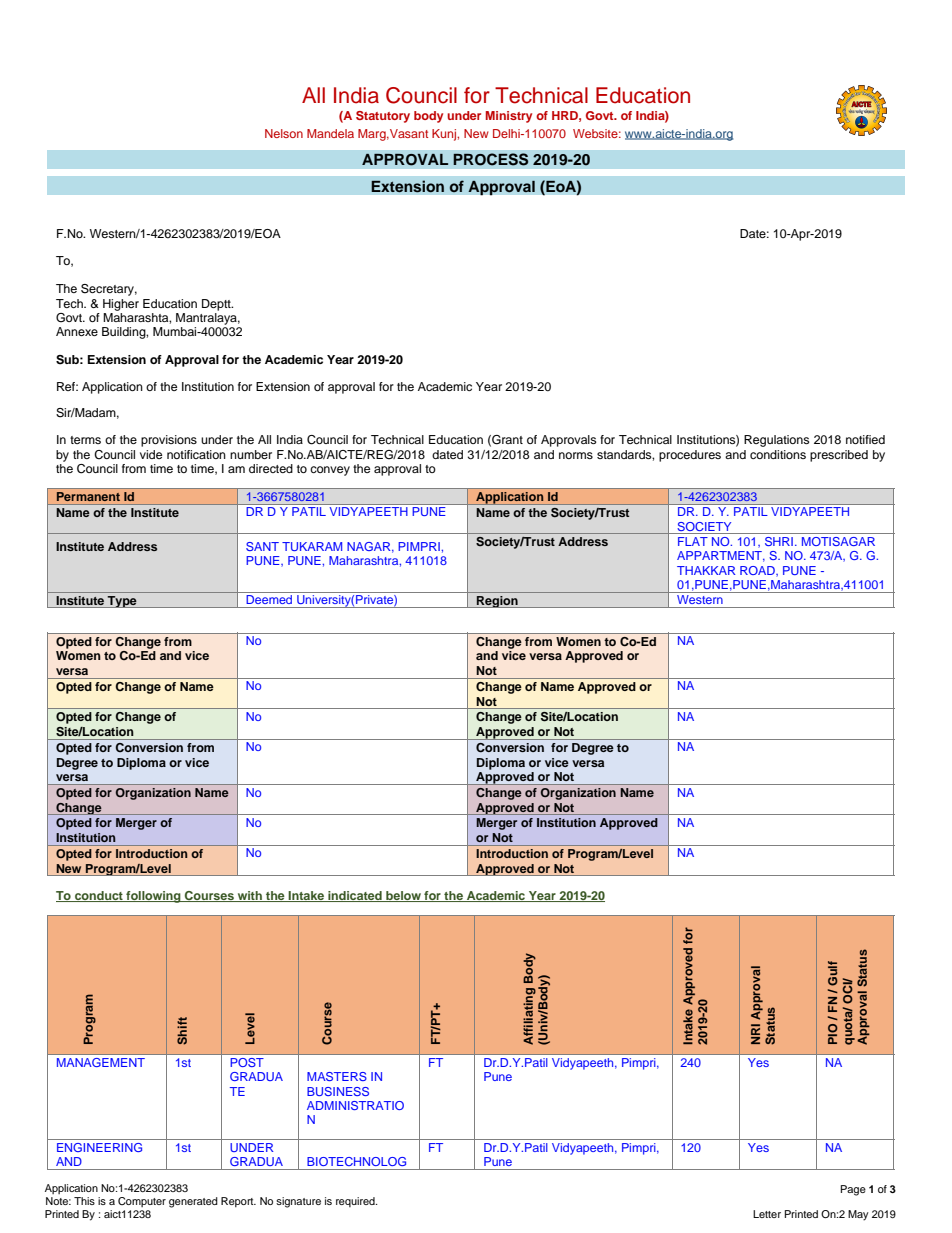 Image resolution: width=952 pixels, height=1233 pixels. I want to click on vide, so click(151, 454).
